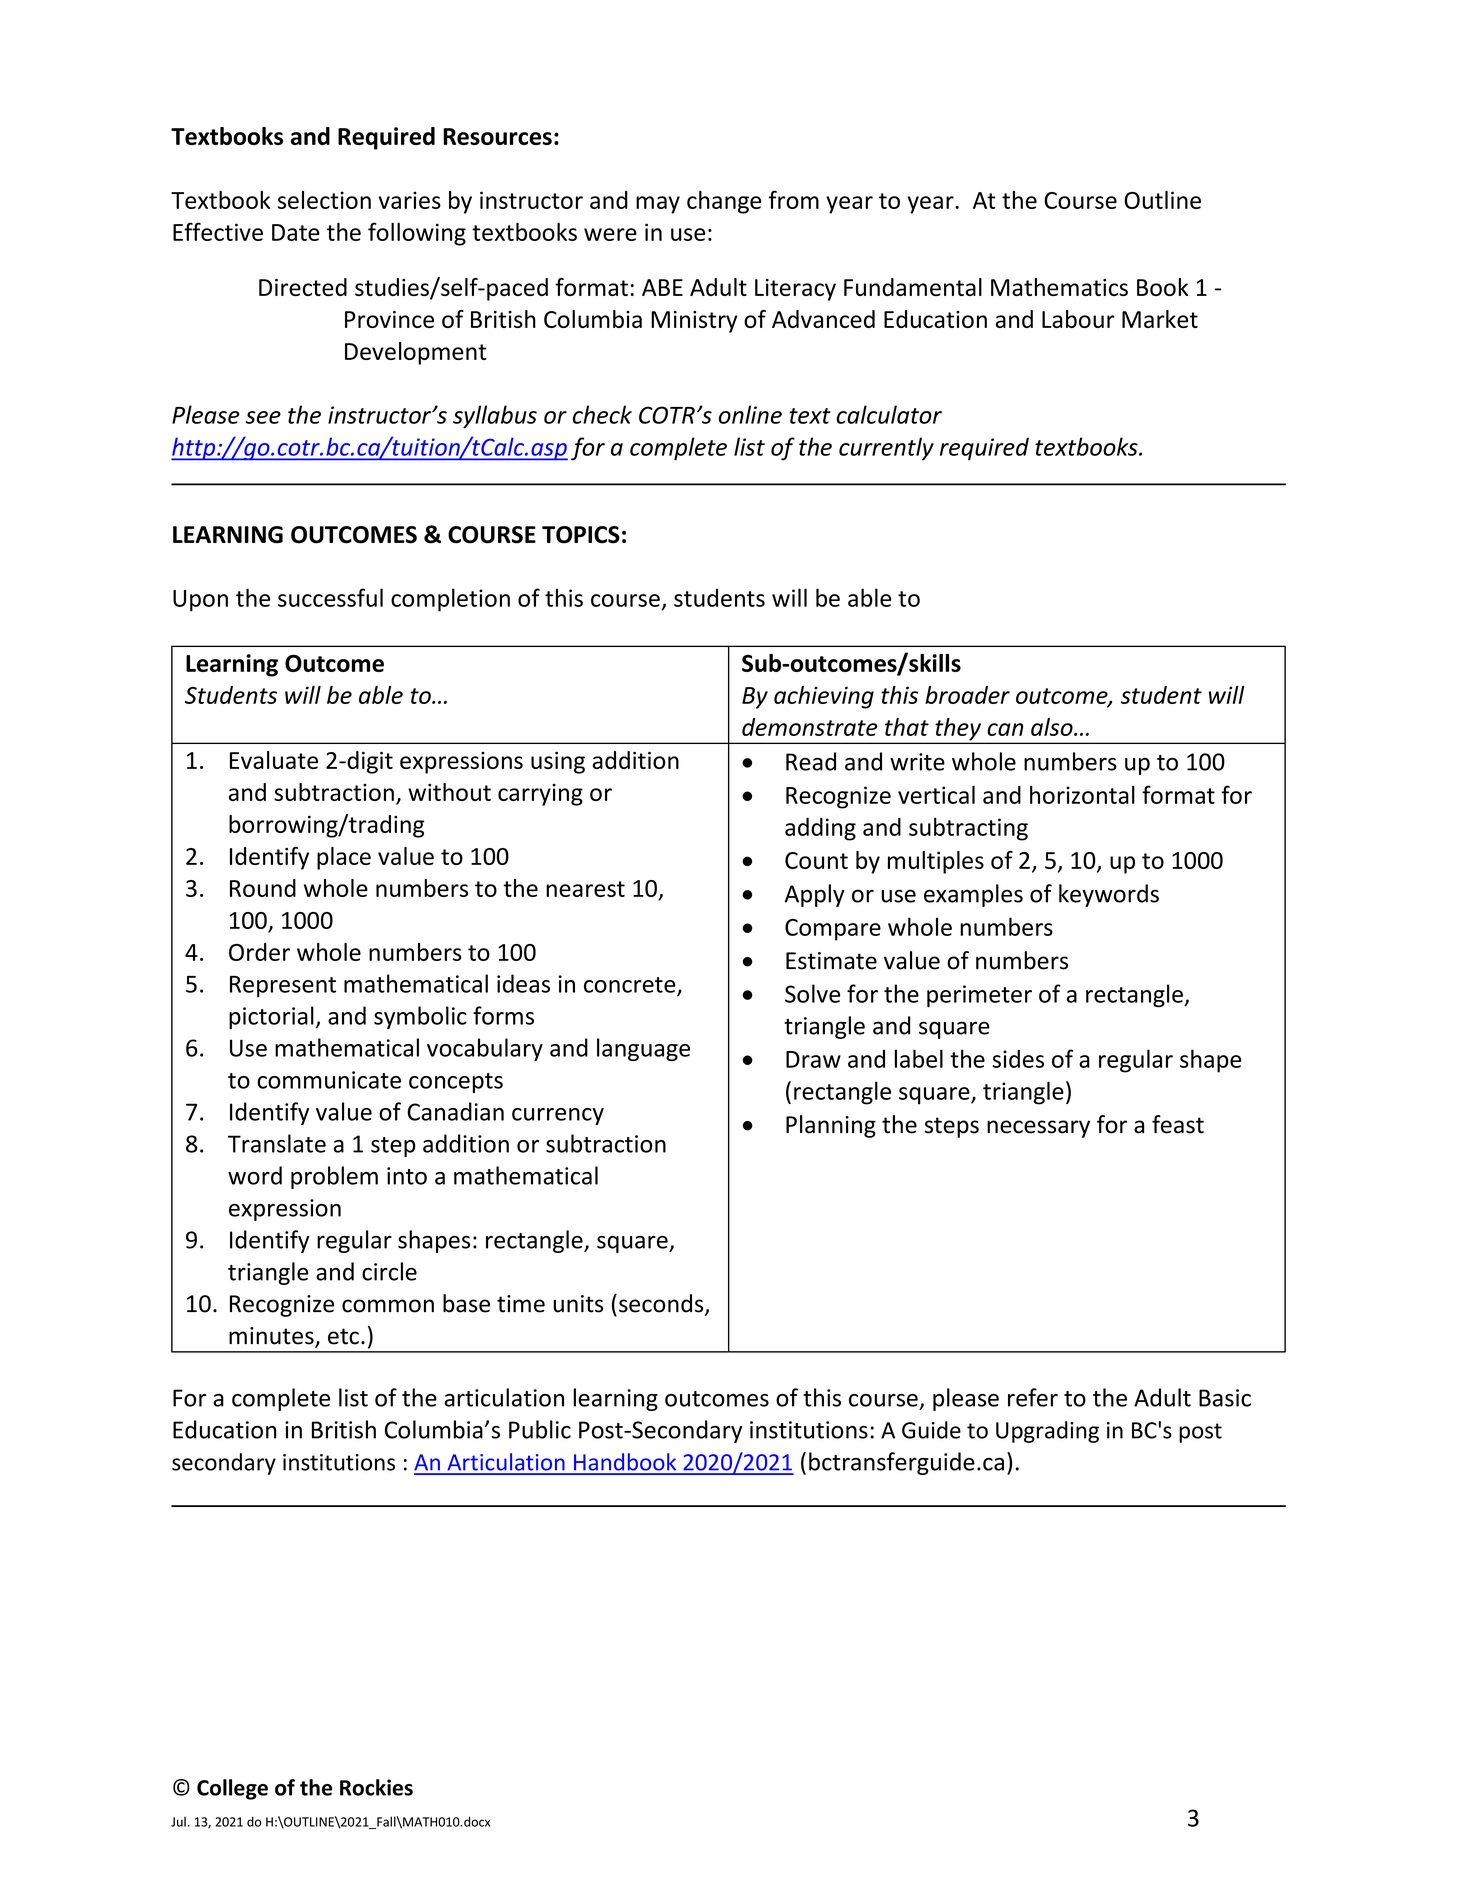 The image size is (1457, 1885). I want to click on perimeter, so click(979, 996).
